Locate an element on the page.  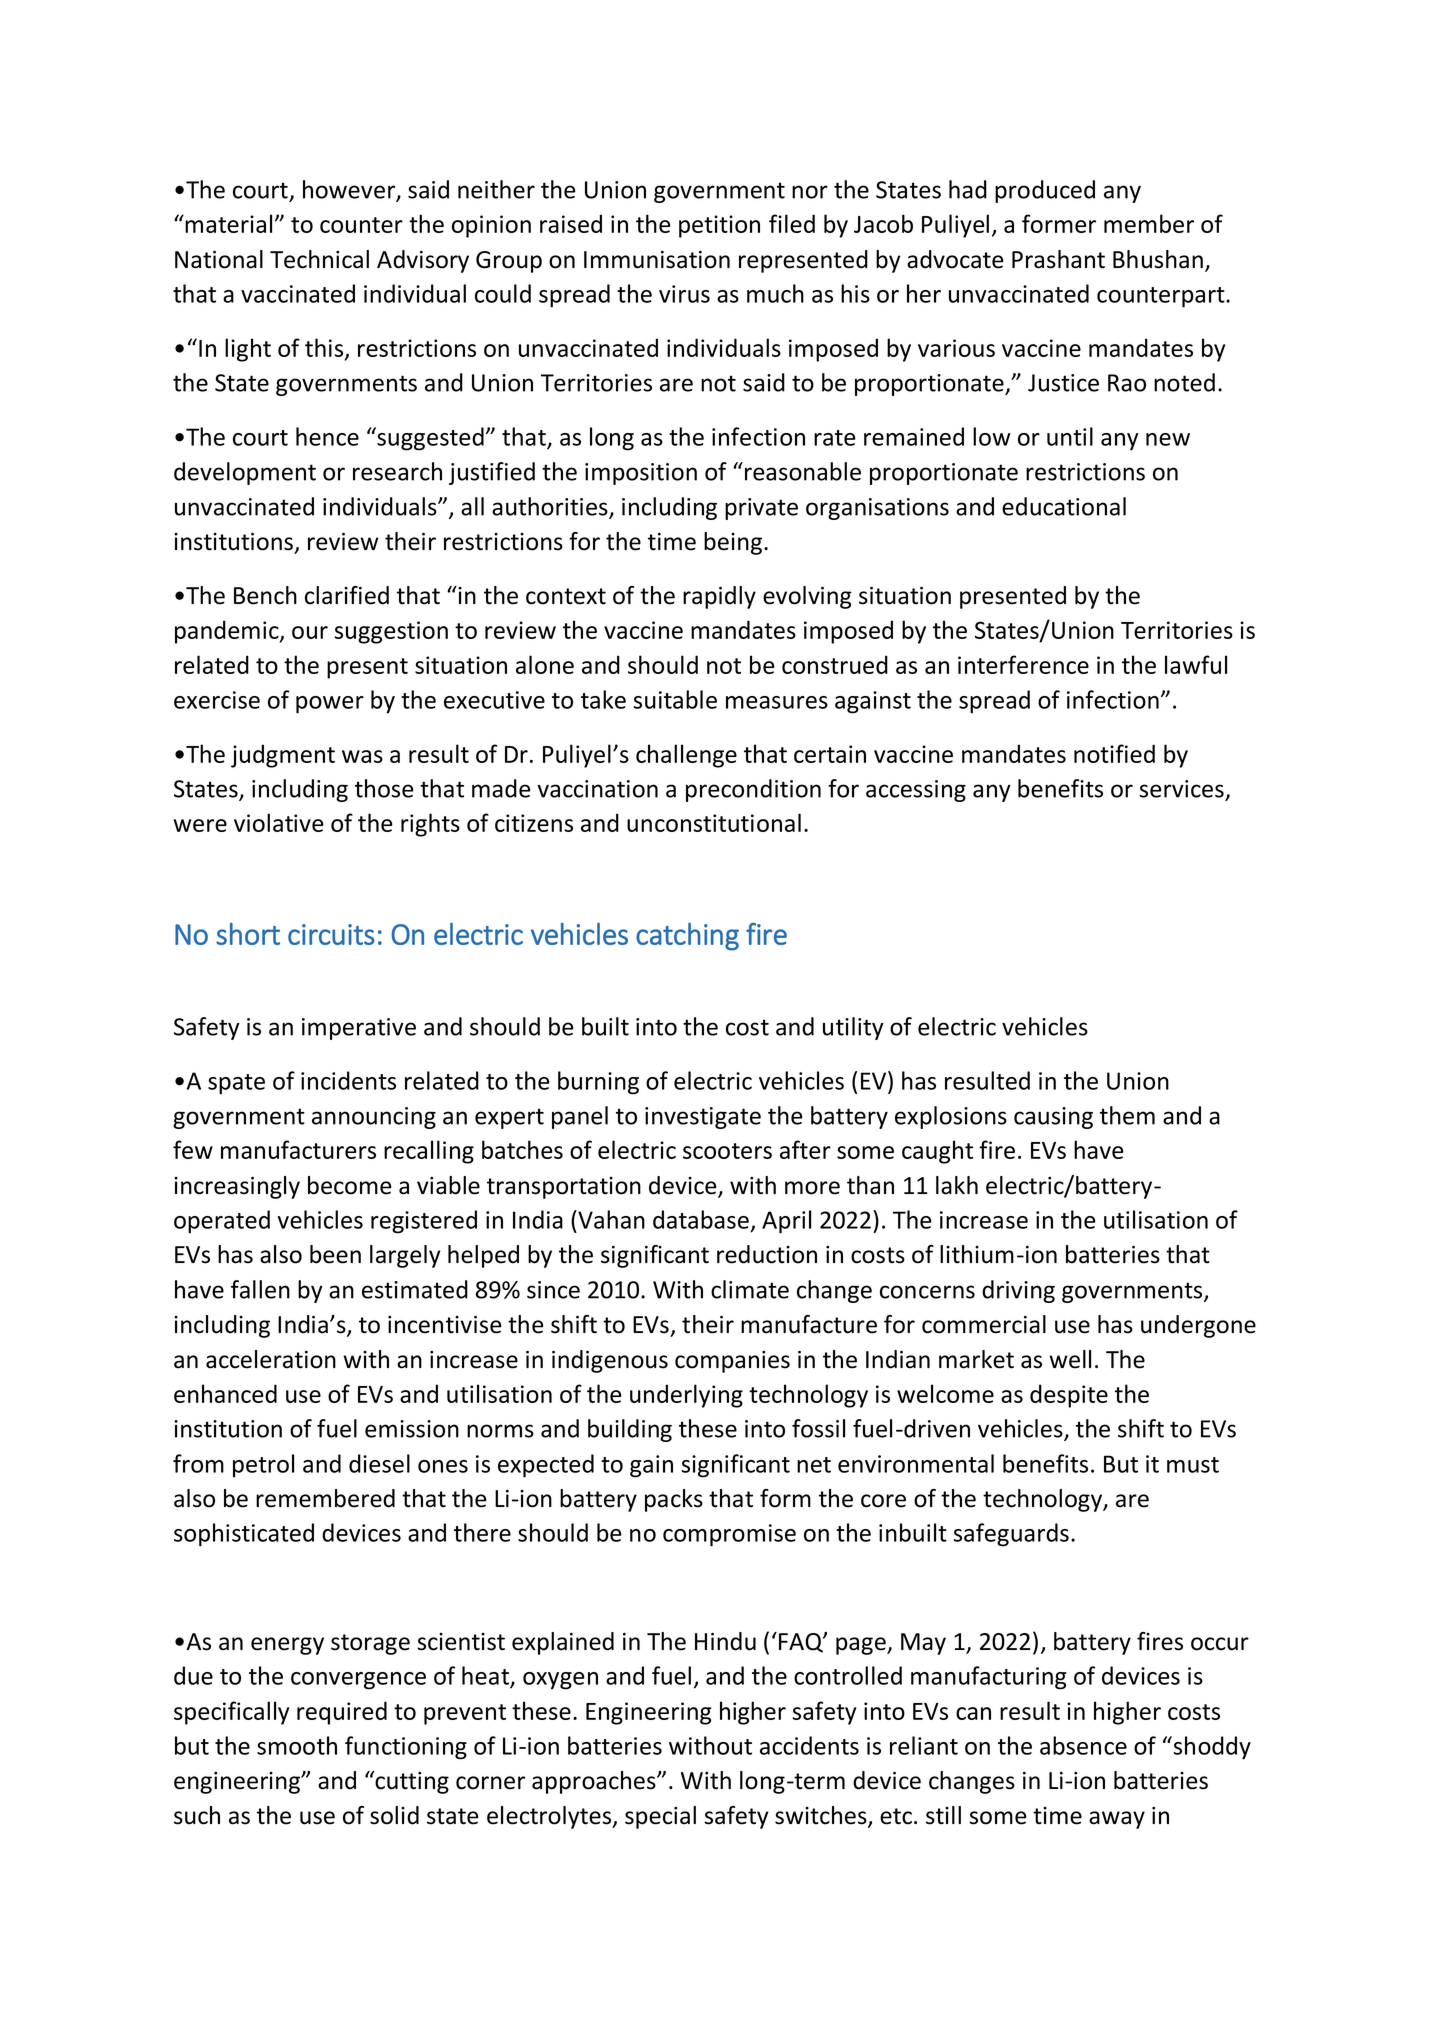
absence is located at coordinates (1083, 1745).
